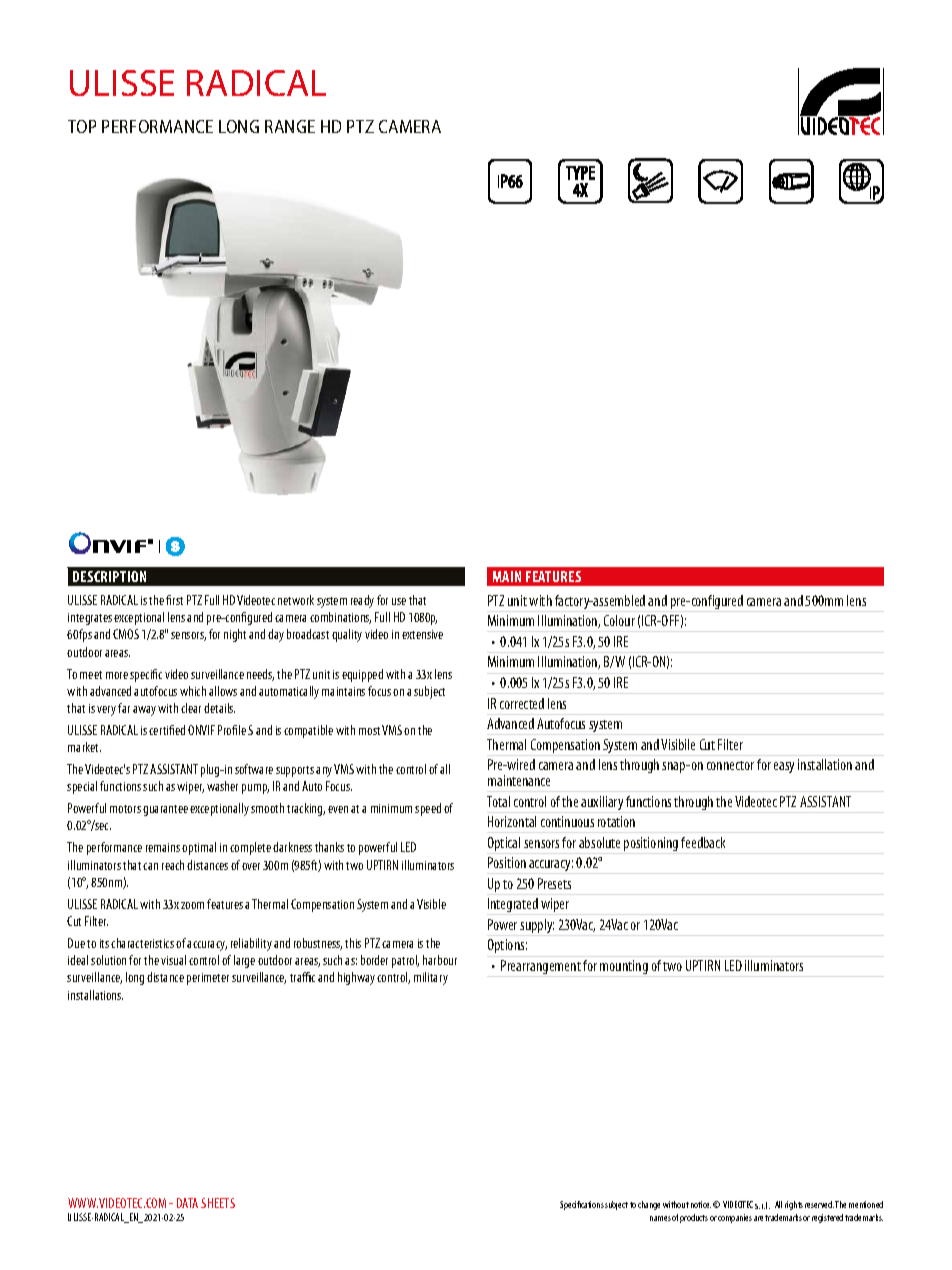  Describe the element at coordinates (649, 1205) in the document. I see `change` at that location.
